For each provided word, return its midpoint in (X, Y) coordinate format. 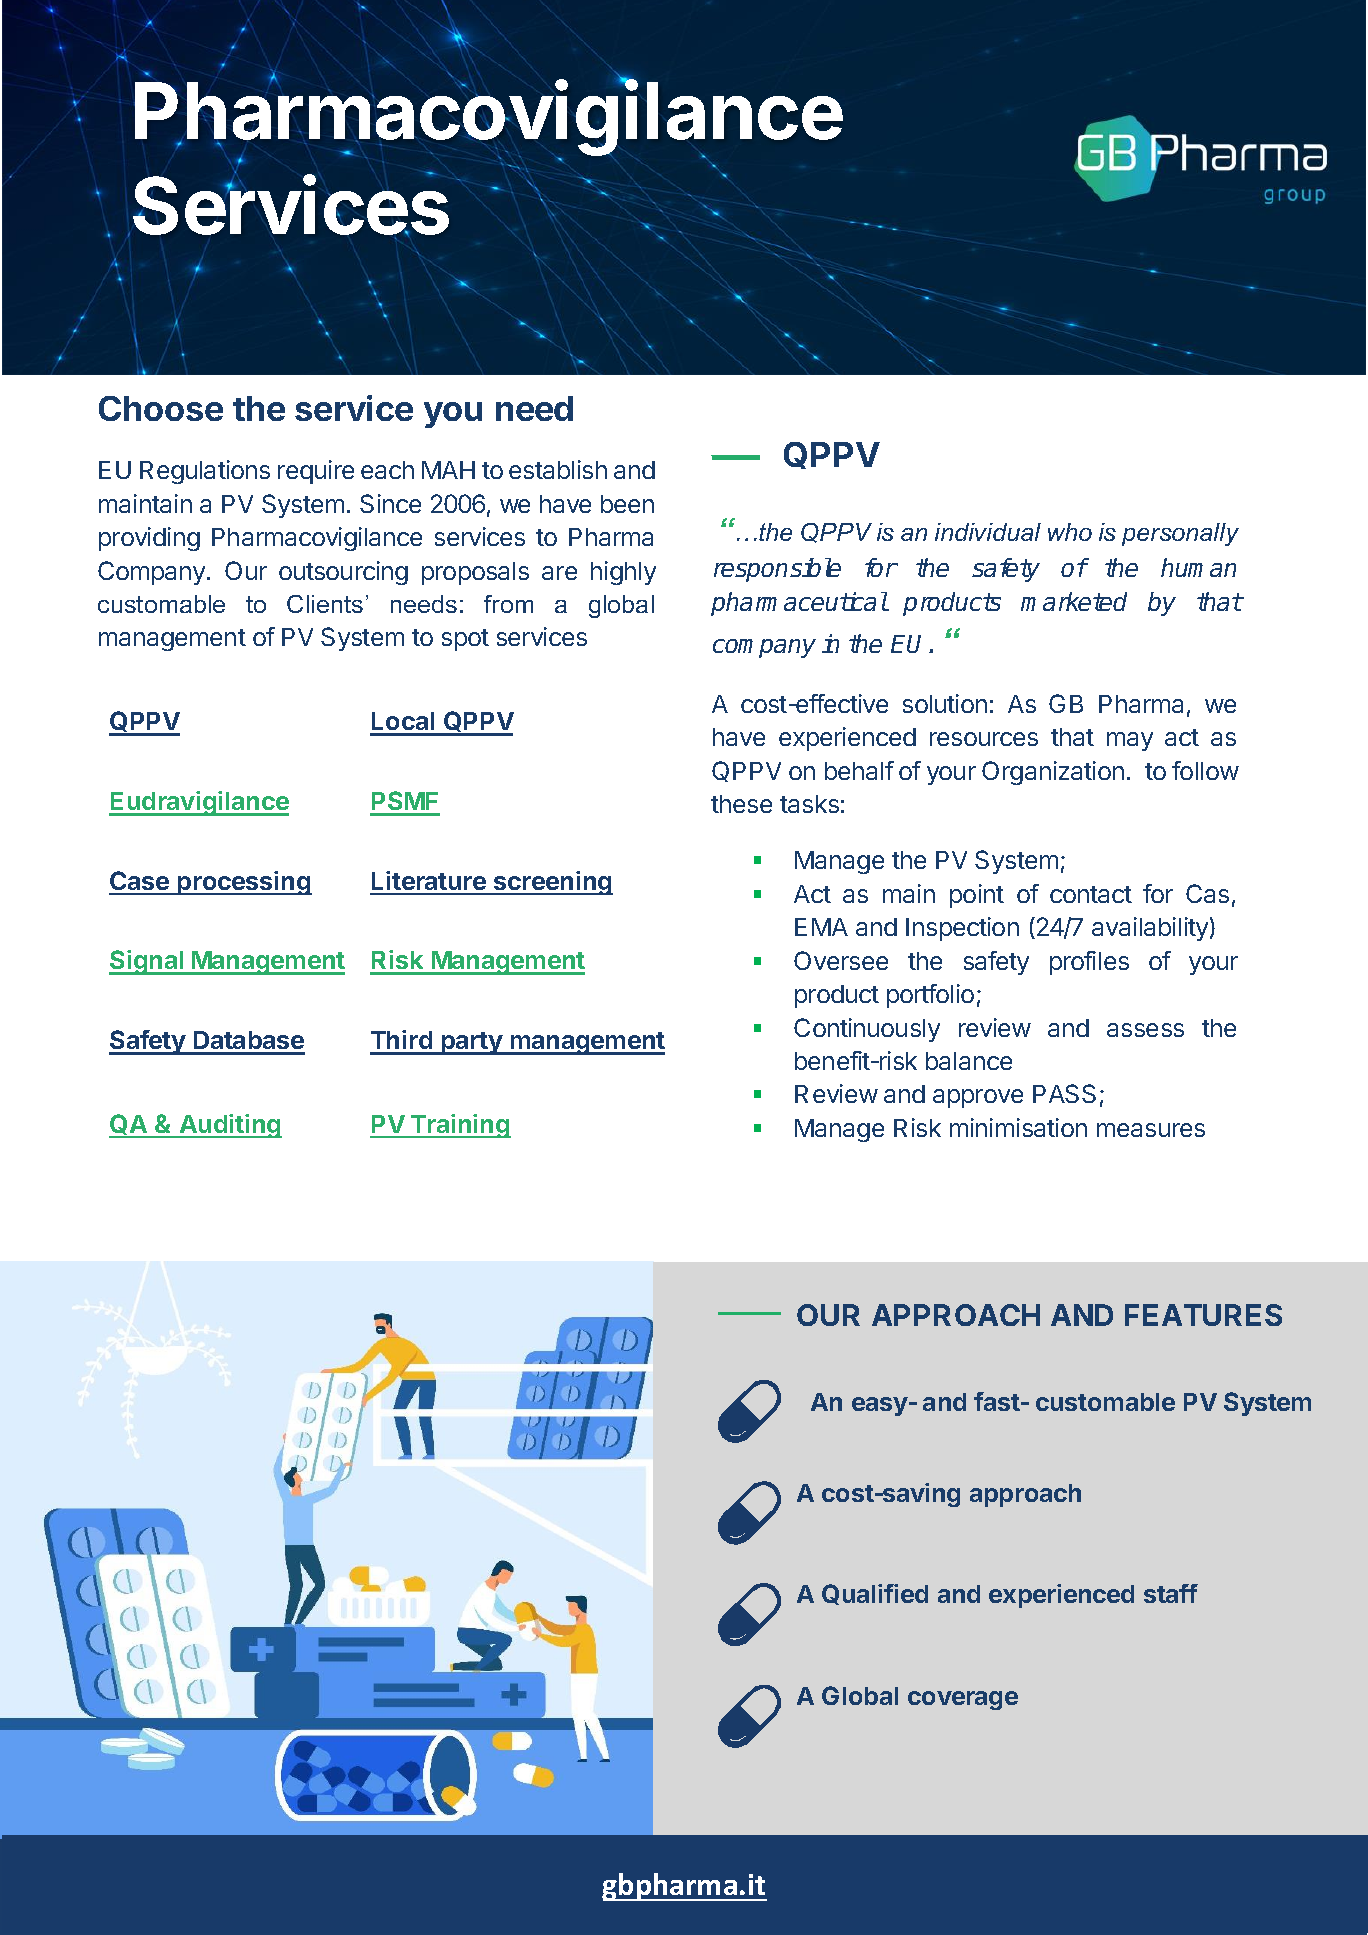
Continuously (867, 1030)
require (316, 472)
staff (1171, 1593)
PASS (1064, 1093)
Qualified (875, 1594)
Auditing (230, 1126)
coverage (963, 1700)
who (1070, 532)
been (627, 504)
